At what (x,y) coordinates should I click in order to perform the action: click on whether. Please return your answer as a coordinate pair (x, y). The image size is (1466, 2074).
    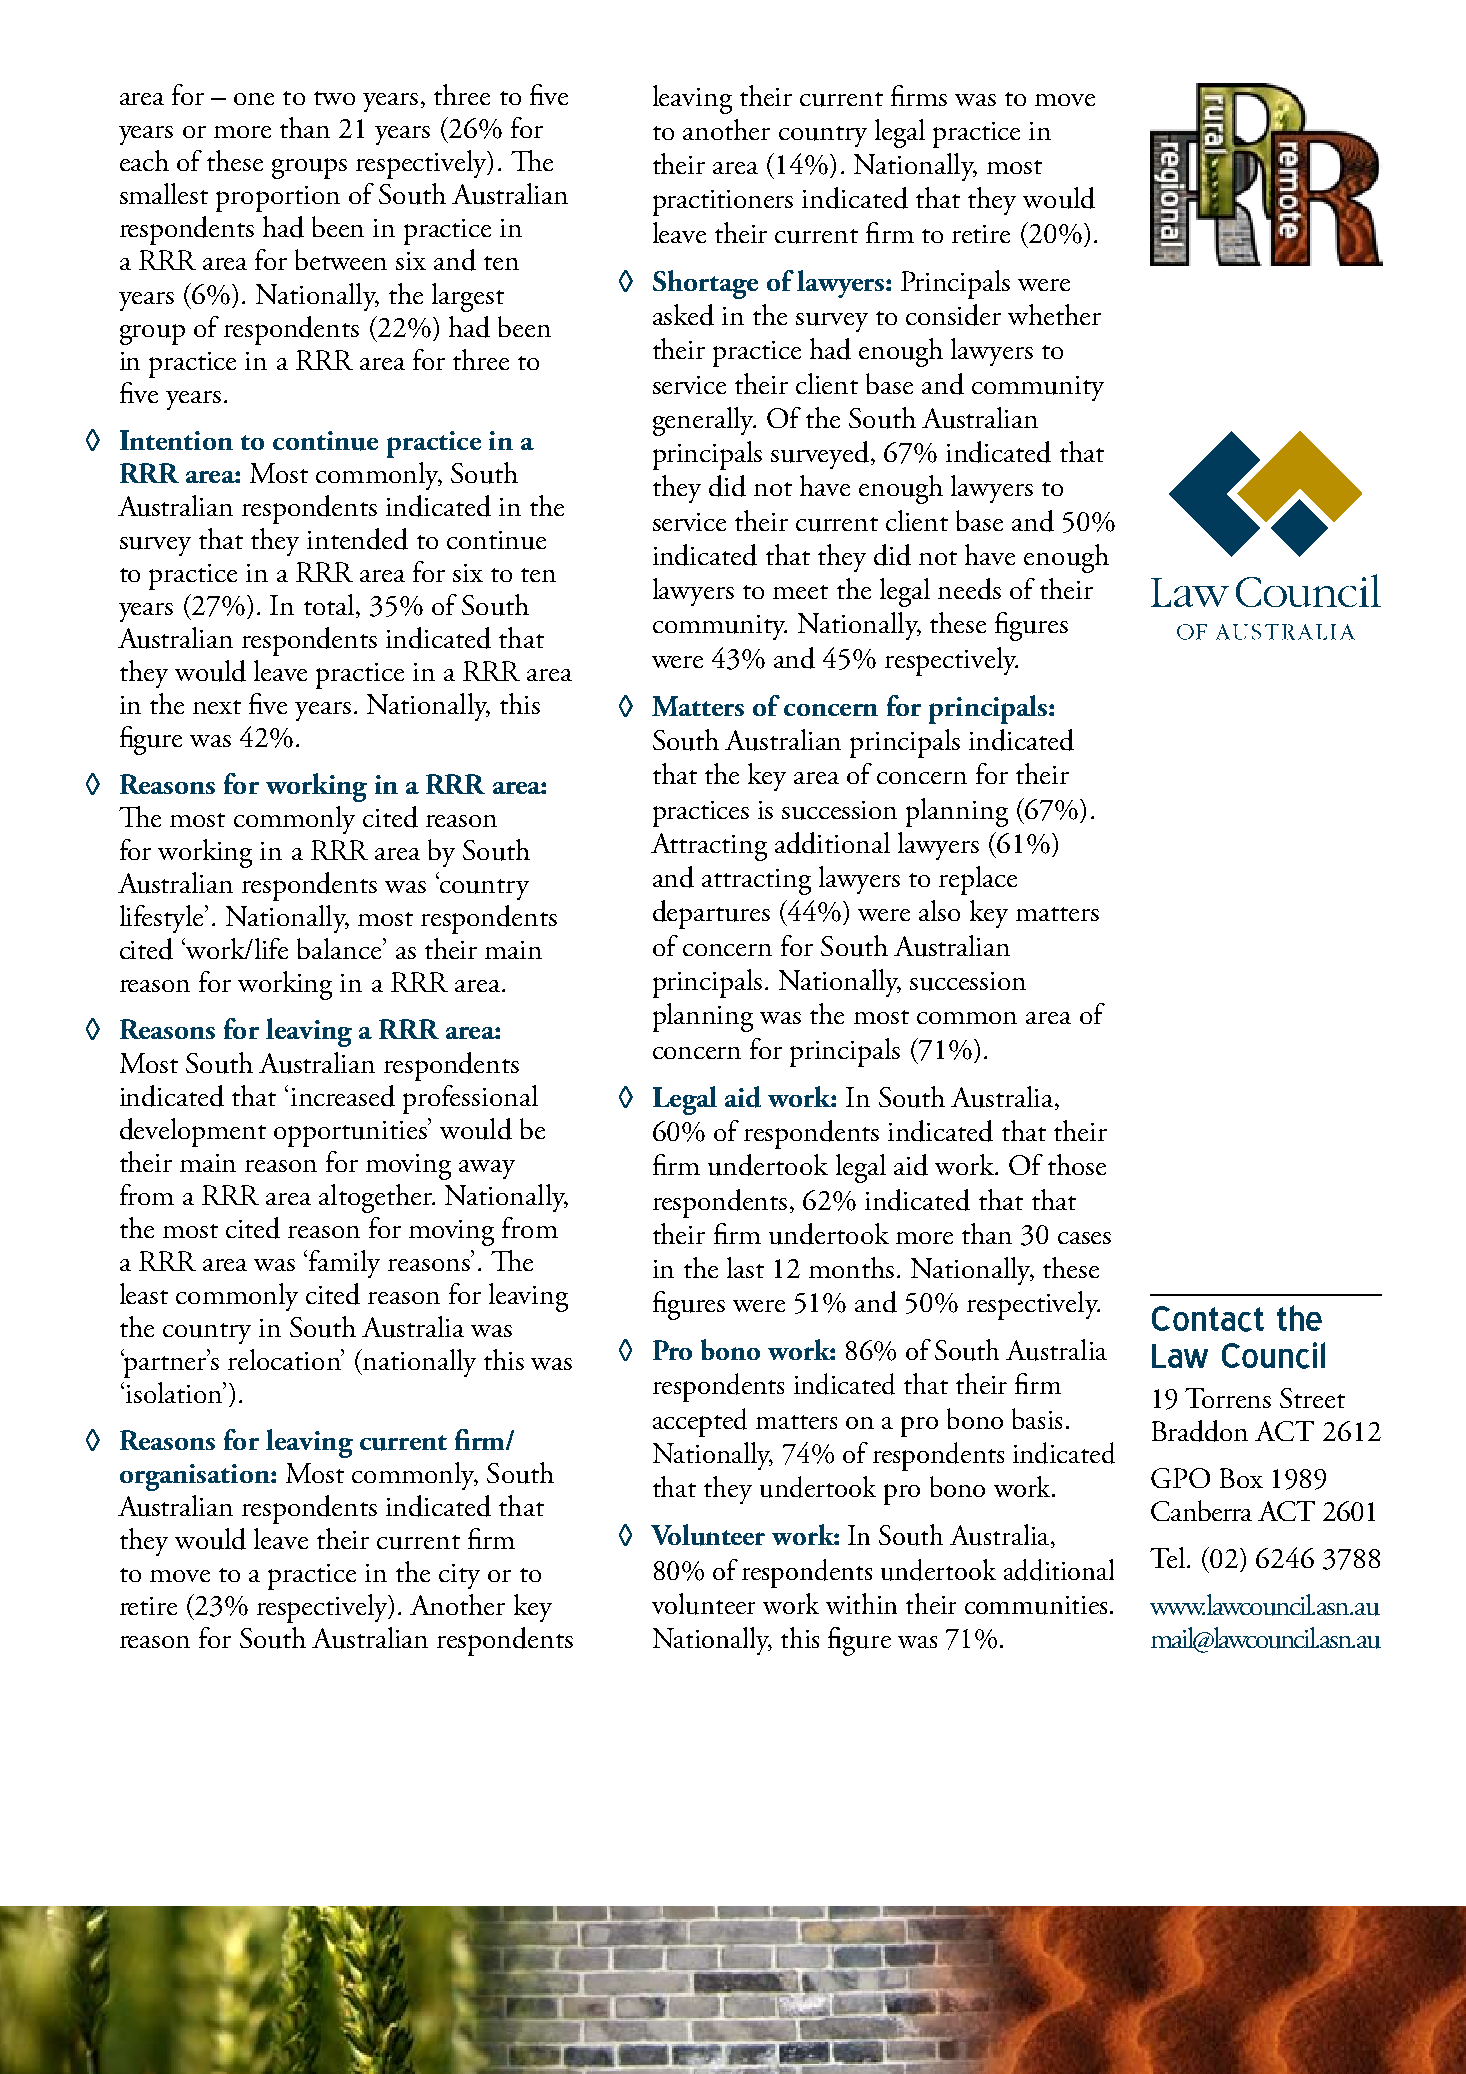
    Looking at the image, I should click on (1054, 314).
